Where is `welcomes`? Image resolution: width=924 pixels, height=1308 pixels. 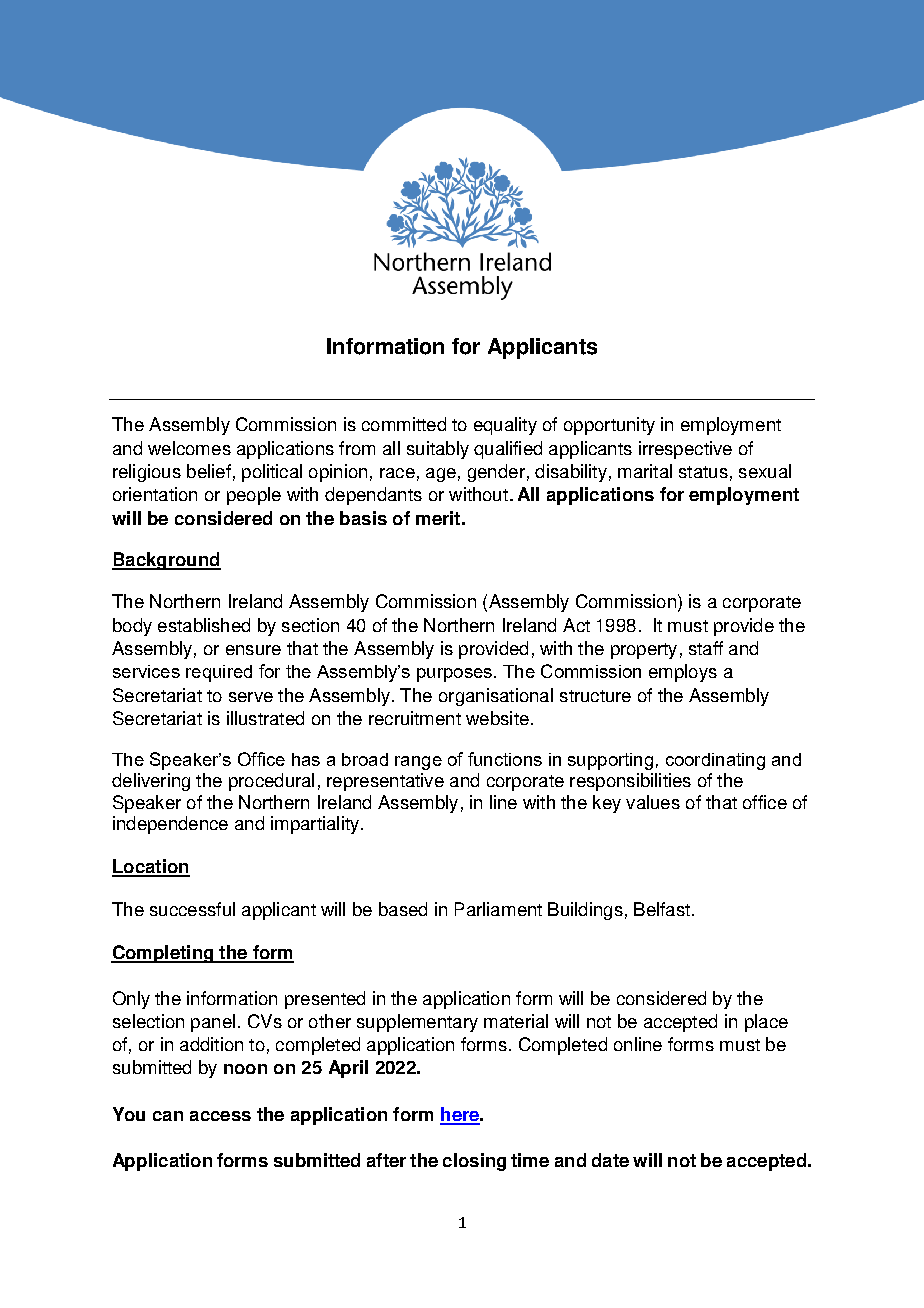
welcomes is located at coordinates (189, 448).
